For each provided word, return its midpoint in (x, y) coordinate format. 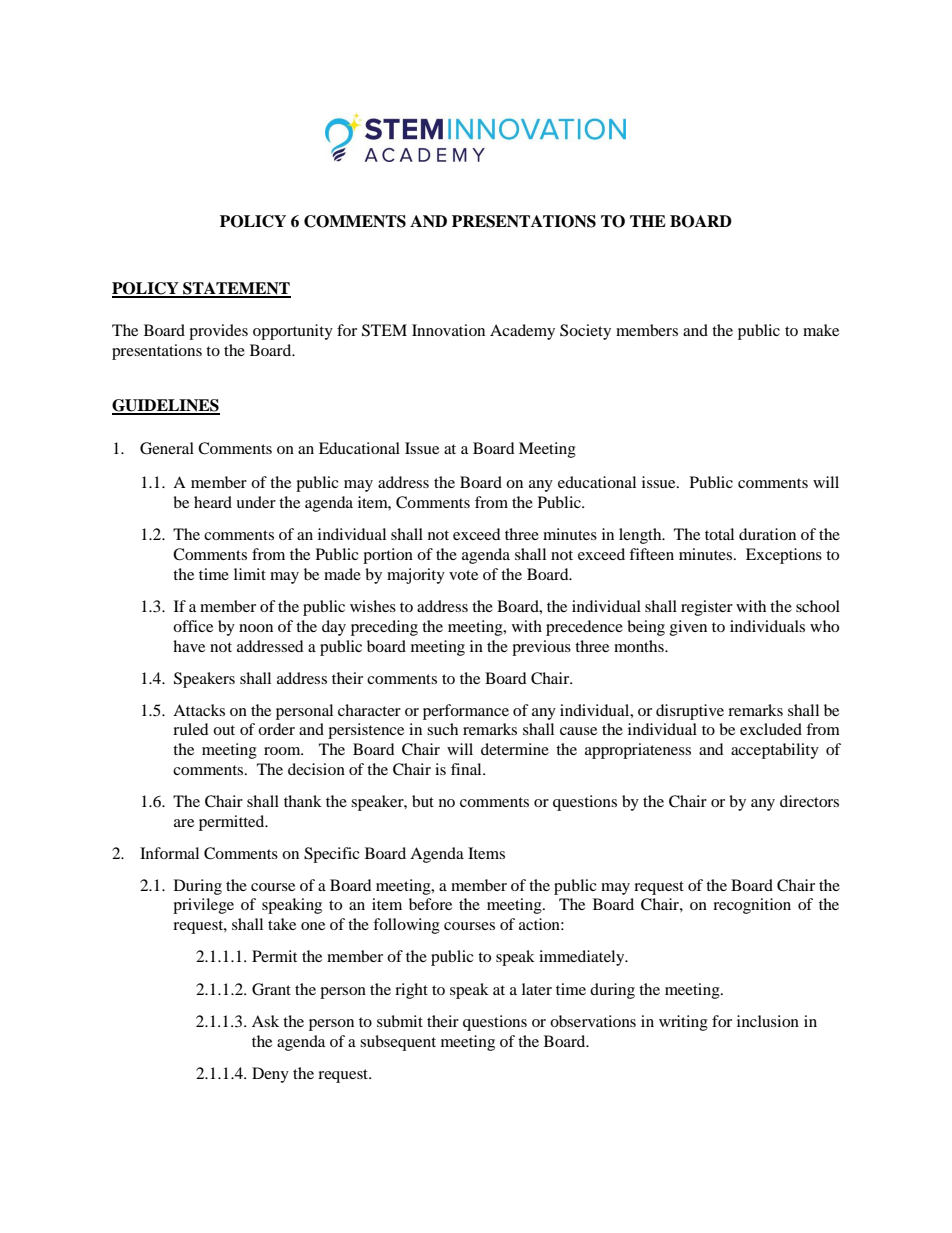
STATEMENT (236, 289)
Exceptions (784, 556)
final (467, 769)
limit (250, 574)
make (821, 330)
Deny (270, 1075)
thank (303, 801)
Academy (522, 332)
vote (463, 575)
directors (809, 801)
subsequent (398, 1043)
